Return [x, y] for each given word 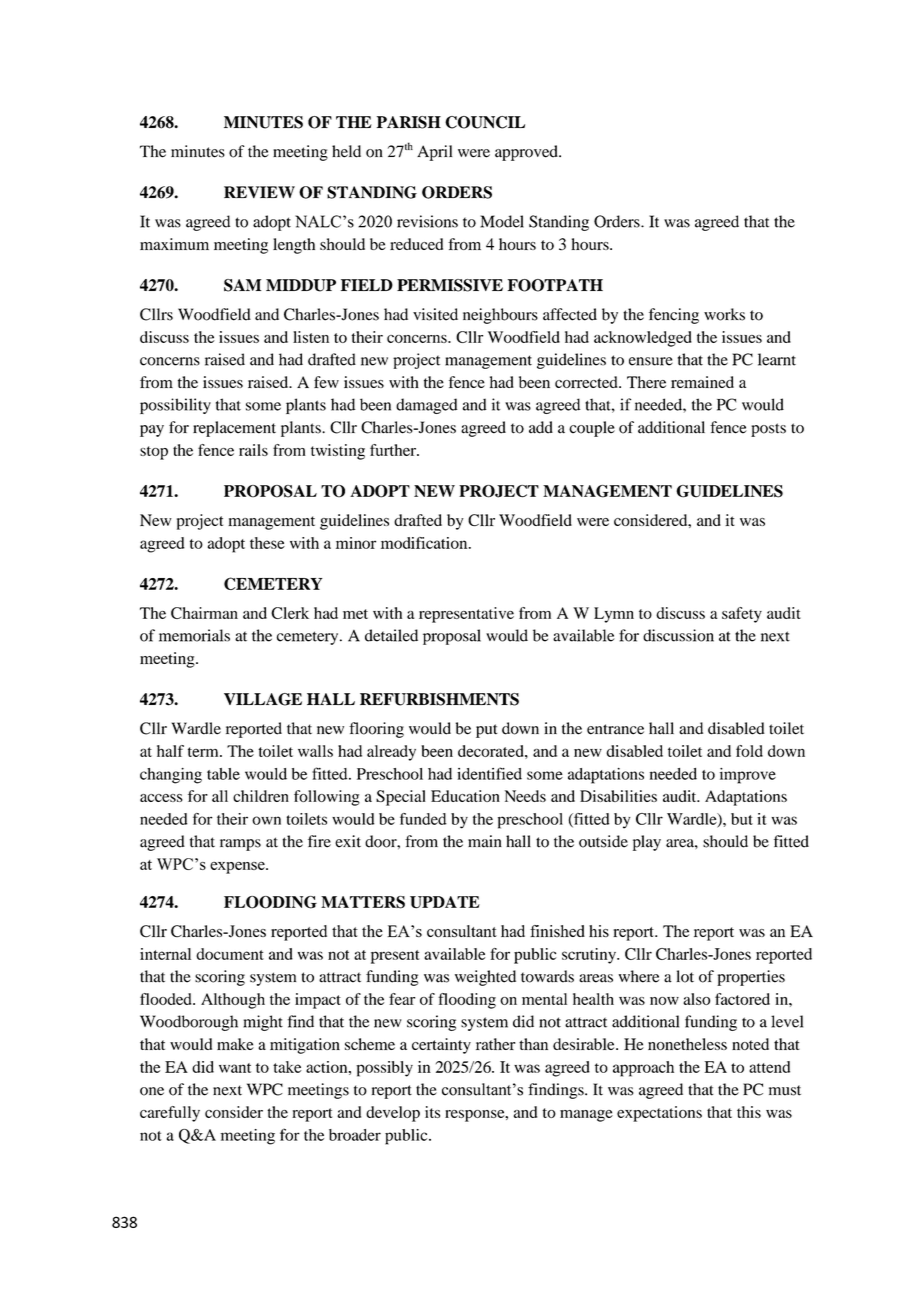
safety [742, 615]
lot [685, 976]
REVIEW [259, 192]
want [235, 1068]
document [230, 954]
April [434, 153]
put [486, 731]
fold [749, 751]
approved [527, 153]
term [204, 752]
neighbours [500, 316]
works [724, 314]
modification [425, 543]
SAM [242, 285]
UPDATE [445, 902]
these [267, 543]
